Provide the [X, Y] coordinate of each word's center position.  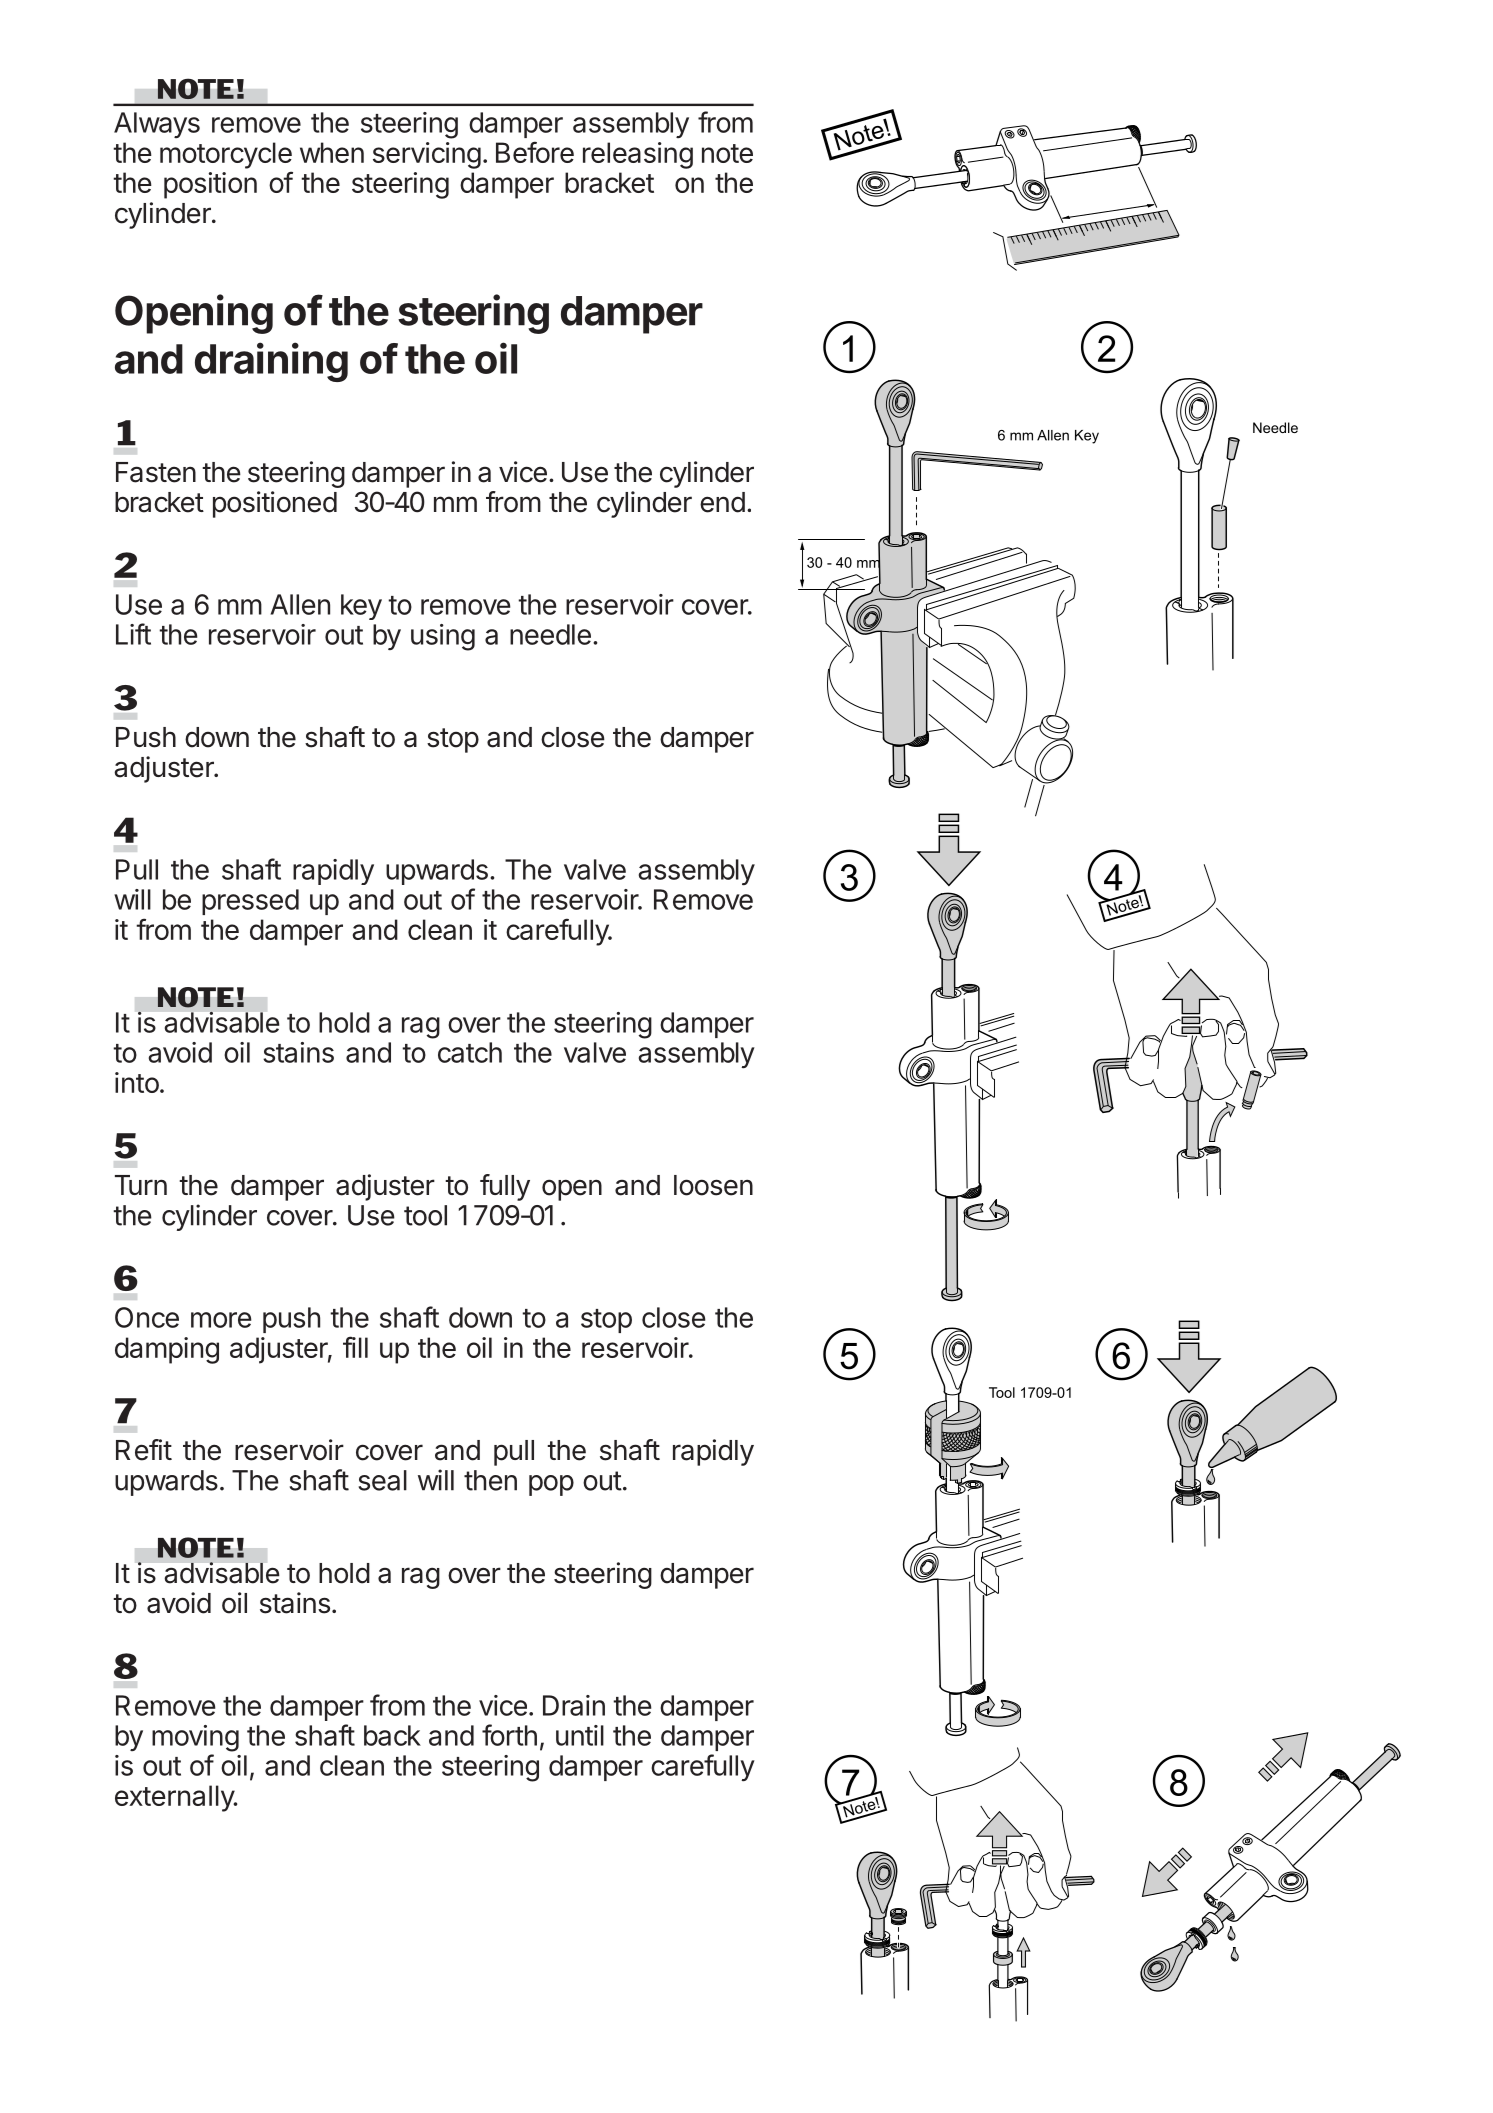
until [580, 1735]
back [392, 1735]
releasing [638, 155]
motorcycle [226, 155]
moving [195, 1738]
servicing [427, 155]
